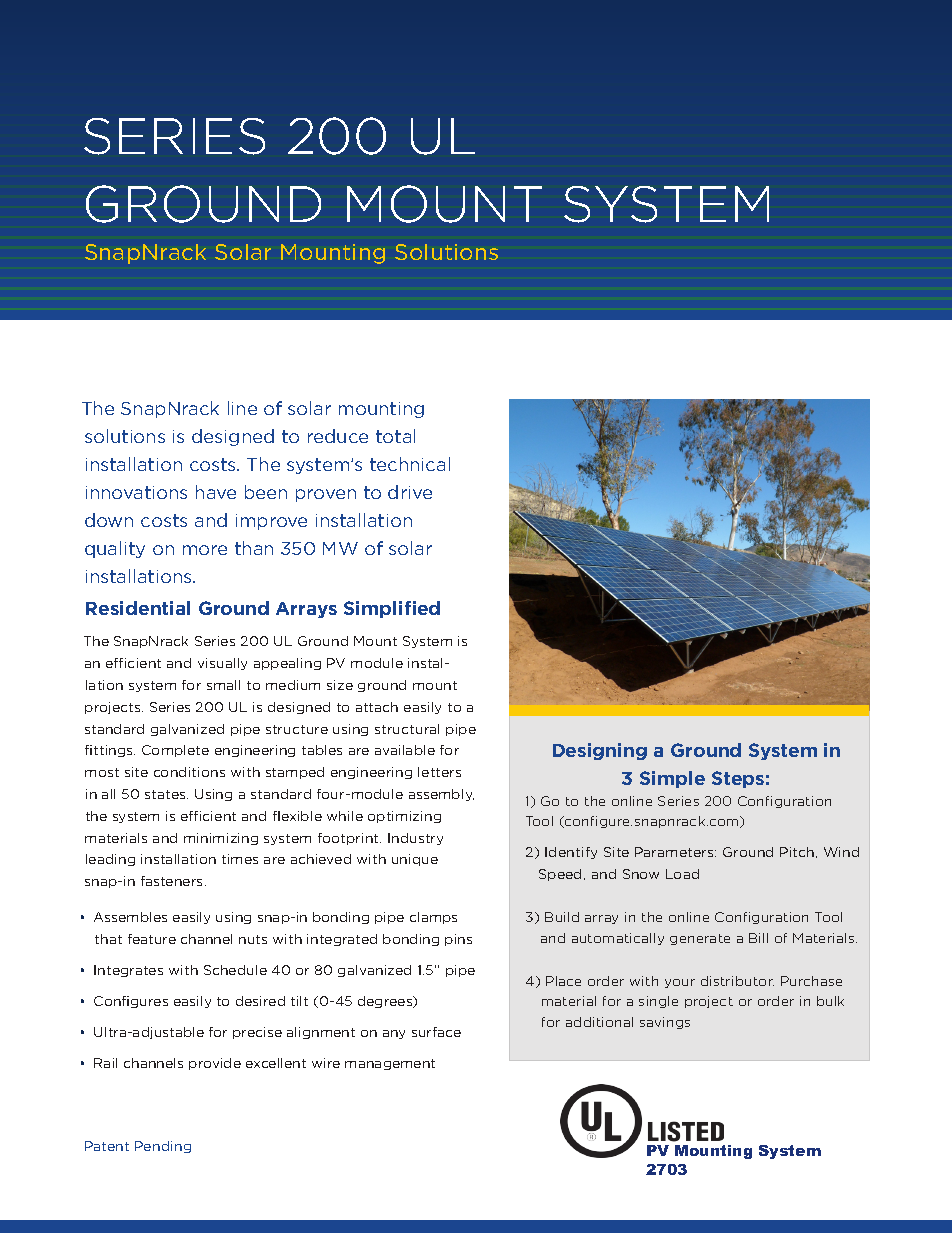 The image size is (952, 1233). What do you see at coordinates (600, 751) in the screenshot?
I see `Designing` at bounding box center [600, 751].
